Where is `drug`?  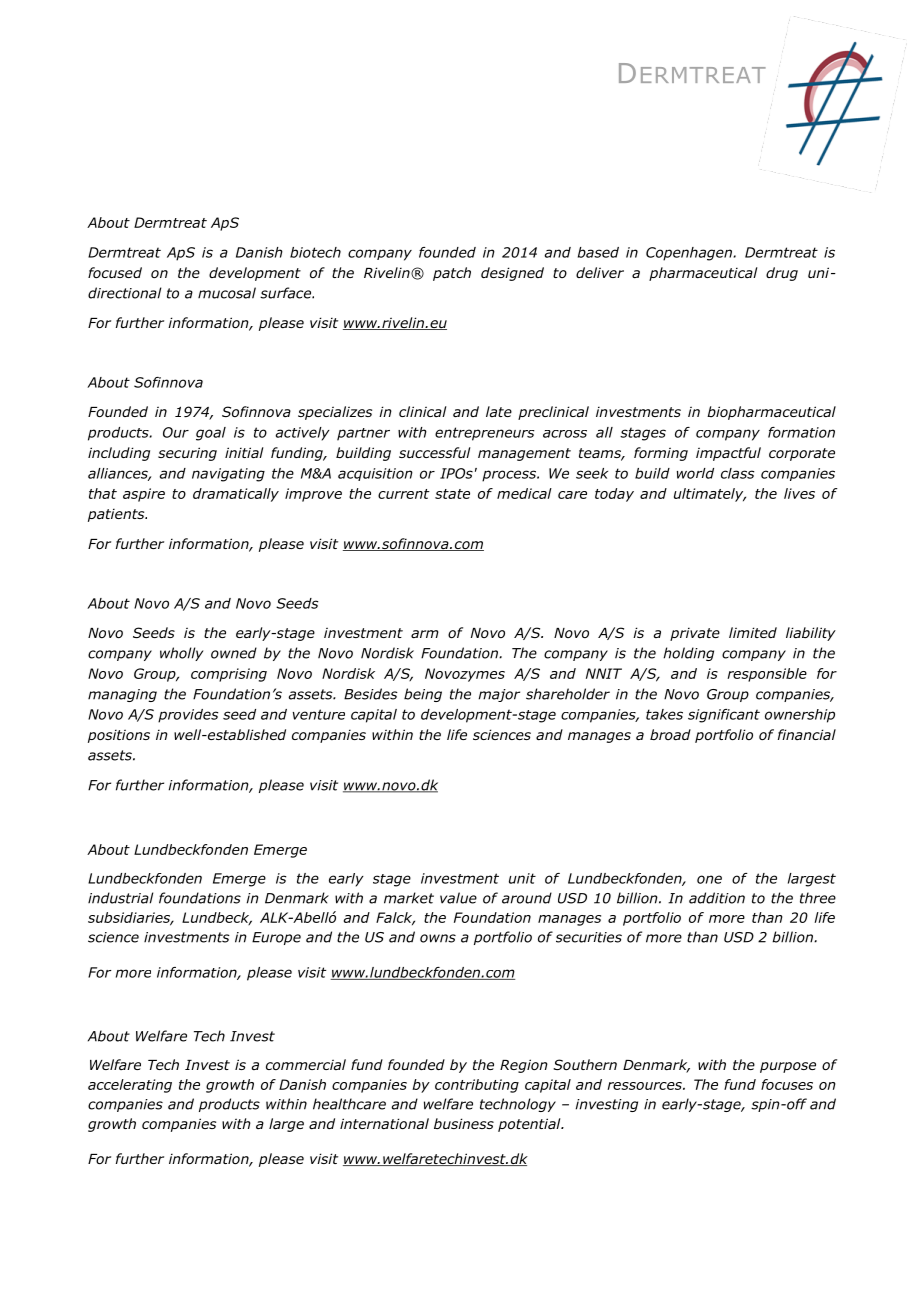
drug is located at coordinates (782, 274).
